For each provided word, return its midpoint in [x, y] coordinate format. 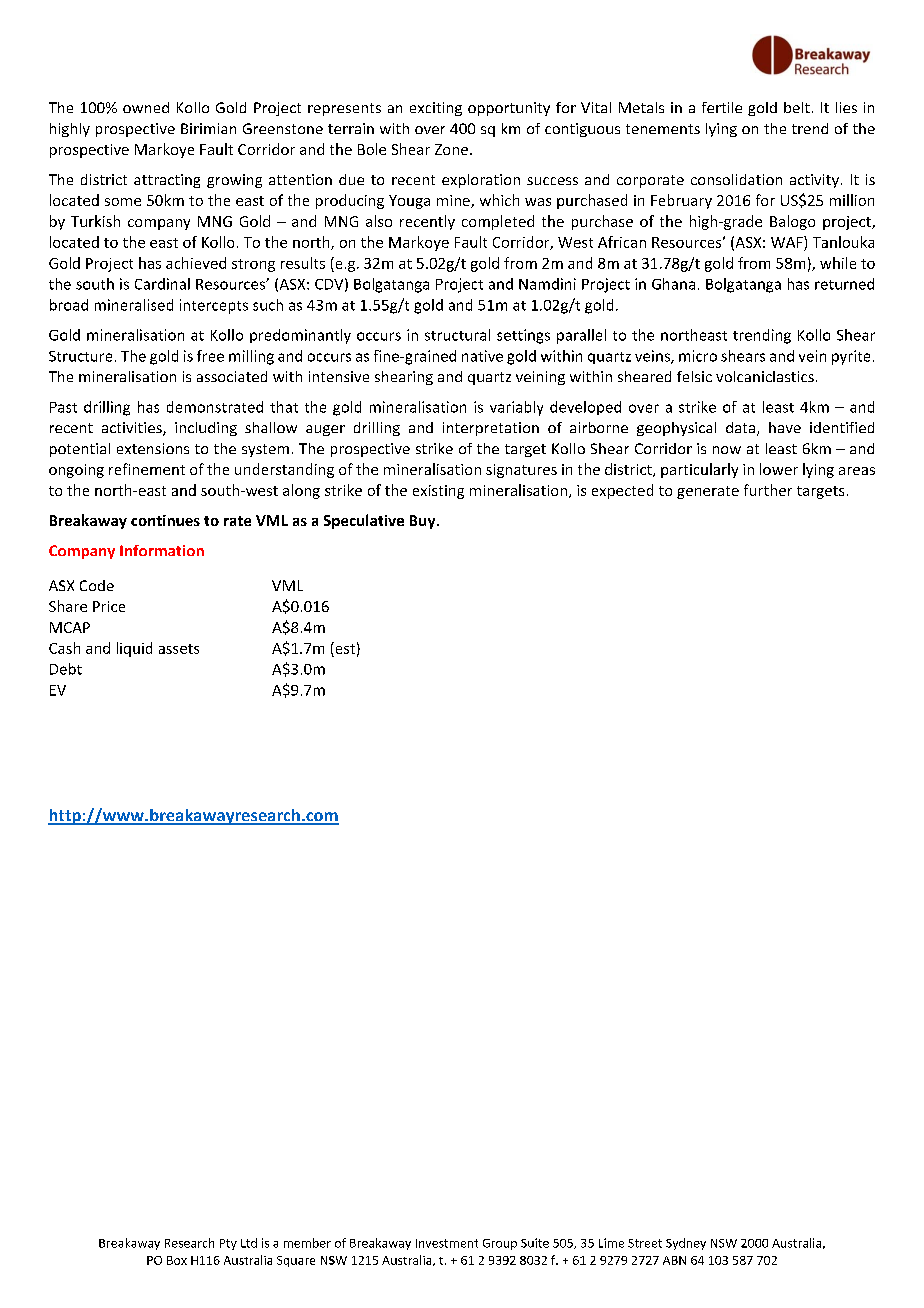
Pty [228, 1244]
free [210, 356]
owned [146, 107]
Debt [66, 669]
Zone [451, 149]
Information [162, 550]
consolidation [736, 179]
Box [177, 1260]
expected [622, 491]
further [768, 490]
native [482, 356]
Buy [424, 522]
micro [698, 356]
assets [179, 649]
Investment [447, 1243]
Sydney [686, 1244]
